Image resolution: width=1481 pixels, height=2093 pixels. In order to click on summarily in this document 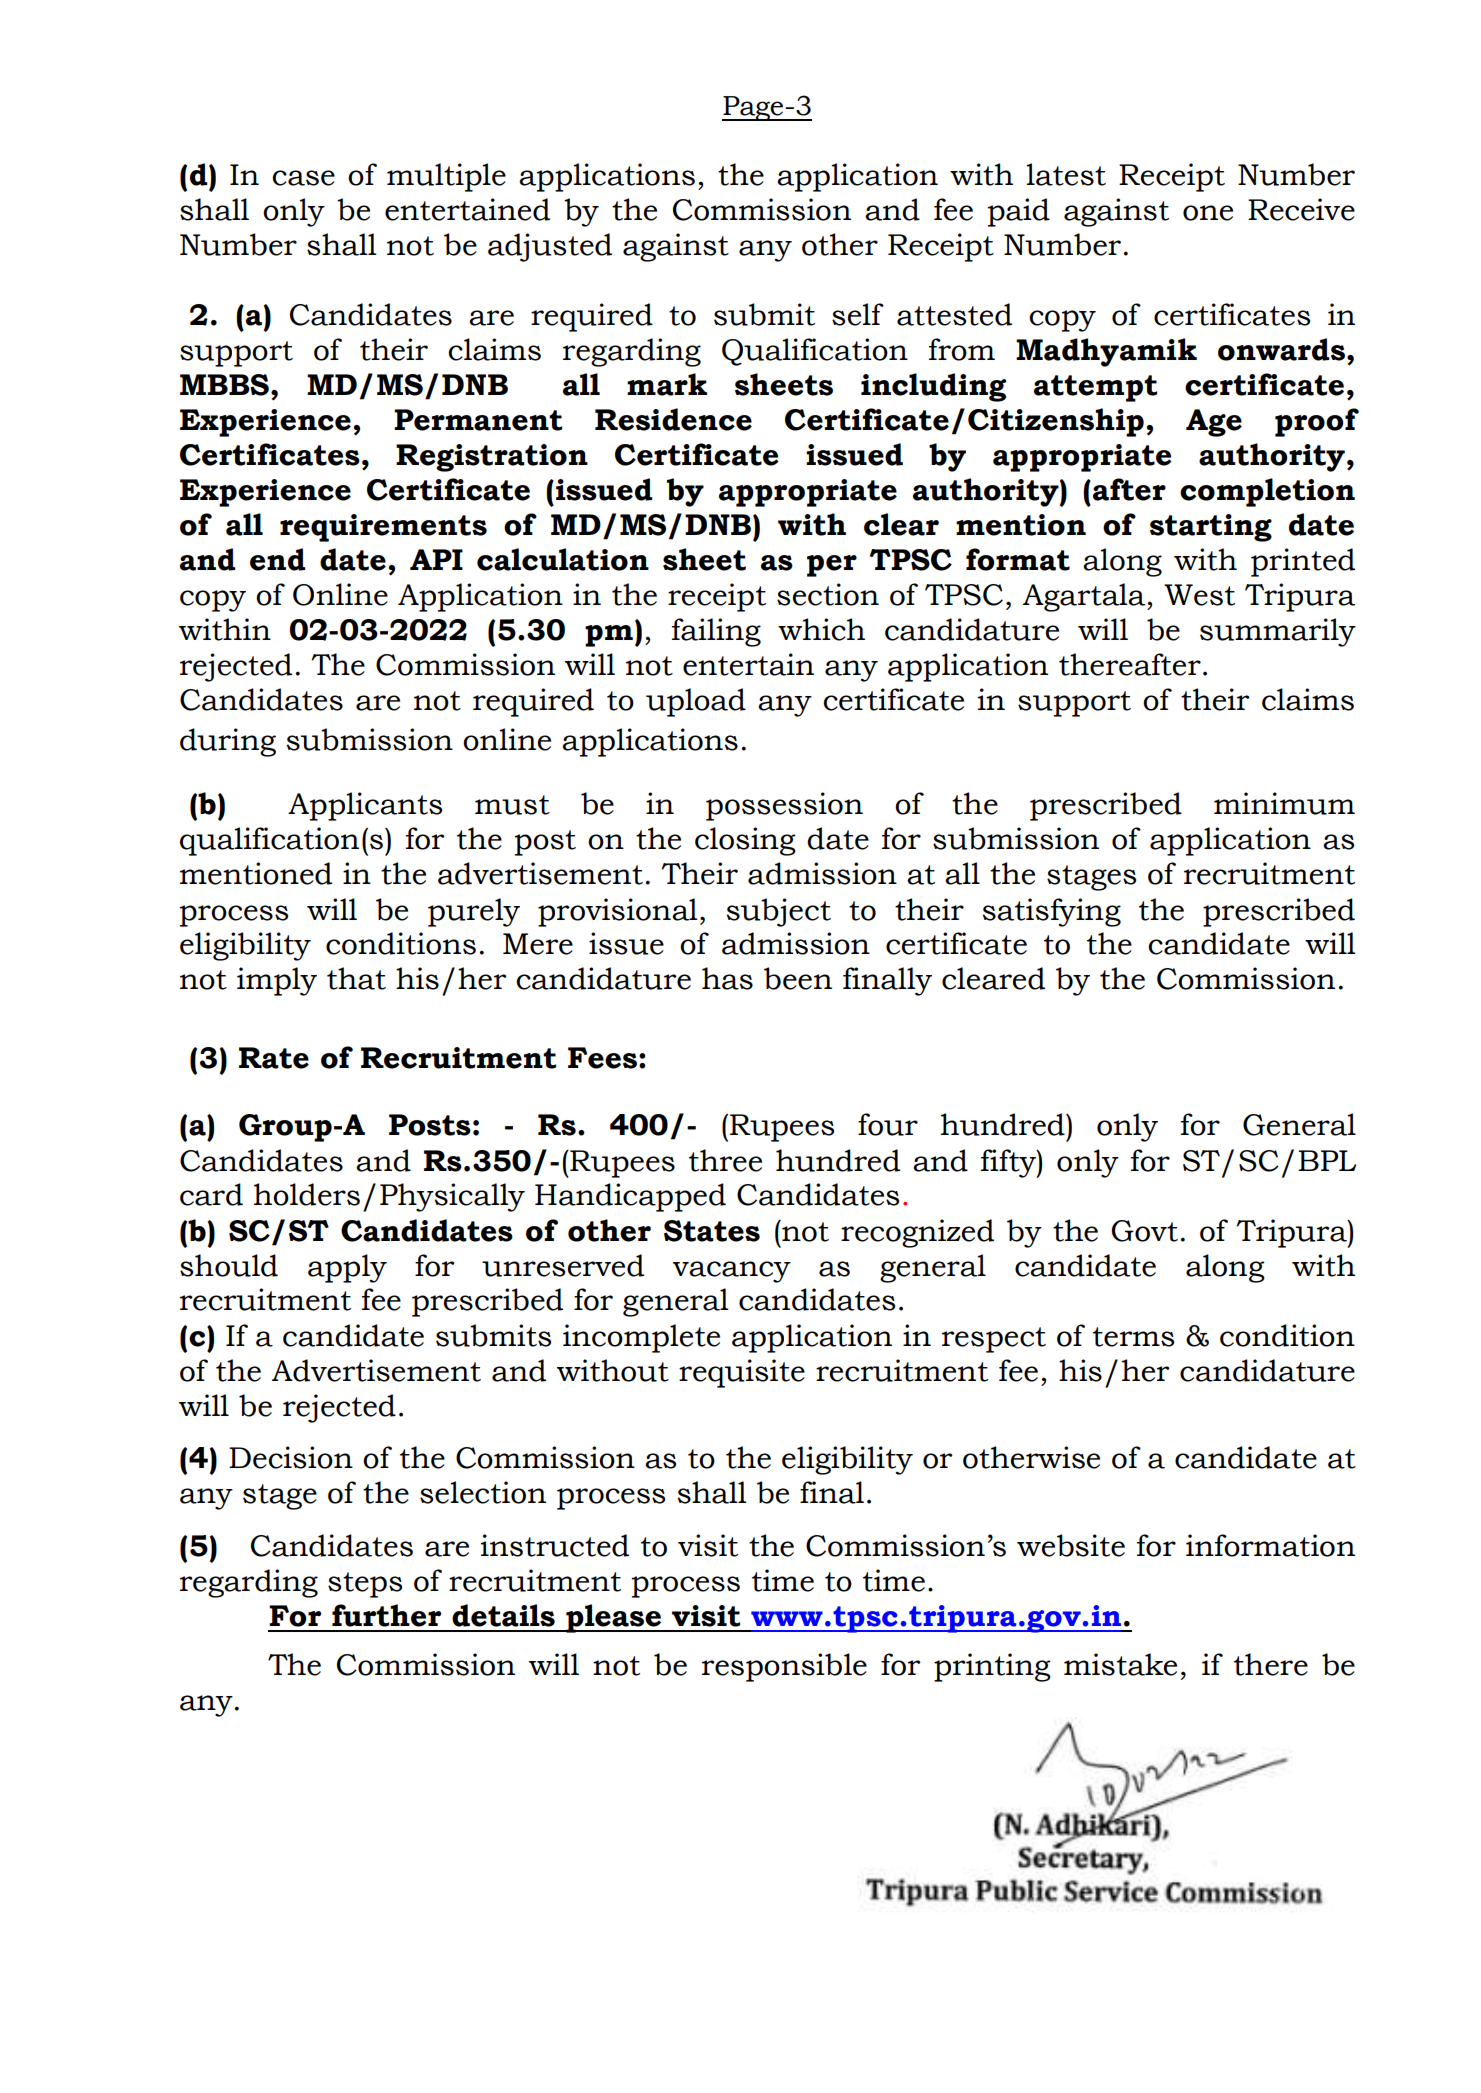, I will do `click(1278, 632)`.
